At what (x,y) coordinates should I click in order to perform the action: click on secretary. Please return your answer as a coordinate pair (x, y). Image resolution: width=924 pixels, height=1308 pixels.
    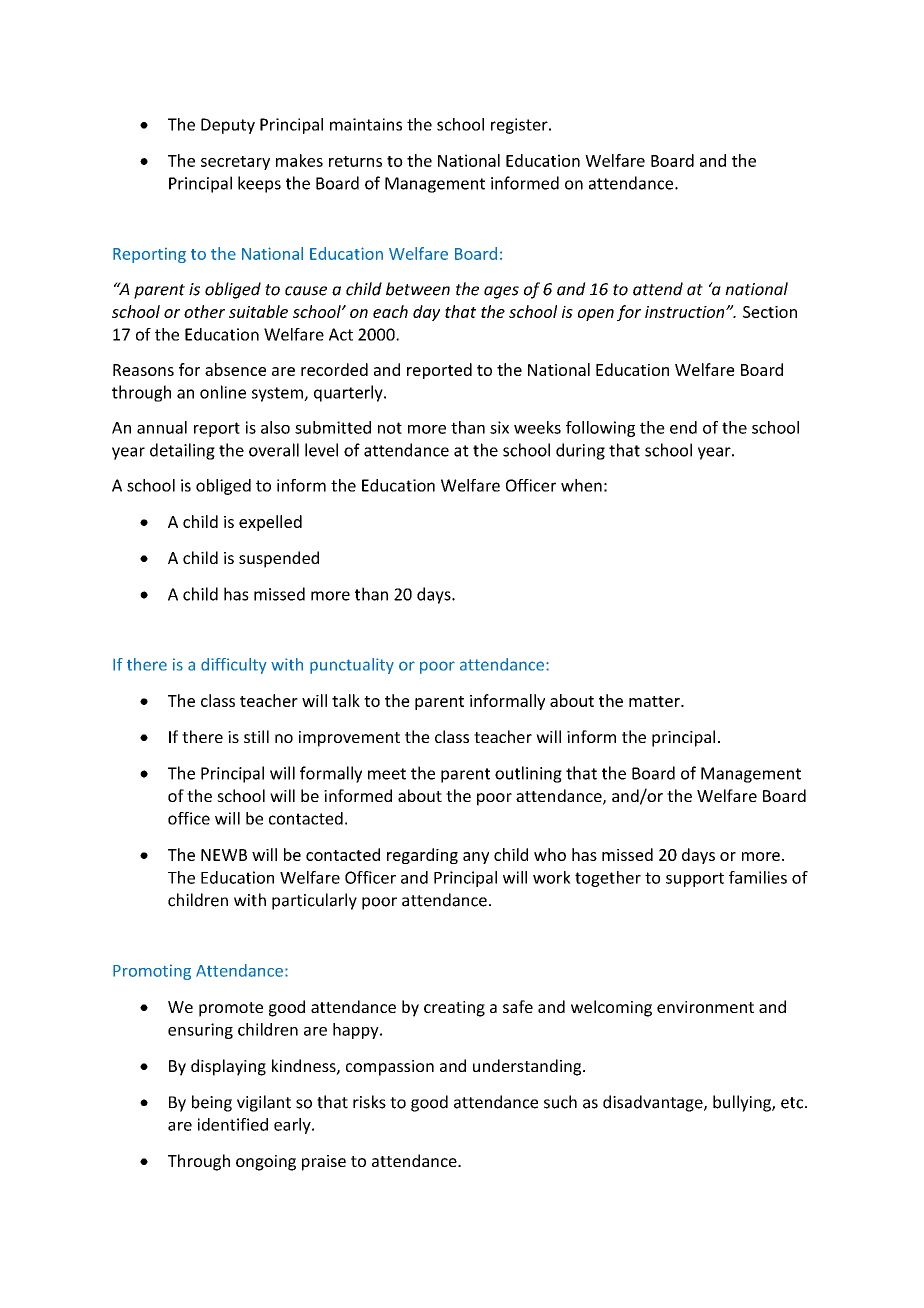
    Looking at the image, I should click on (235, 163).
